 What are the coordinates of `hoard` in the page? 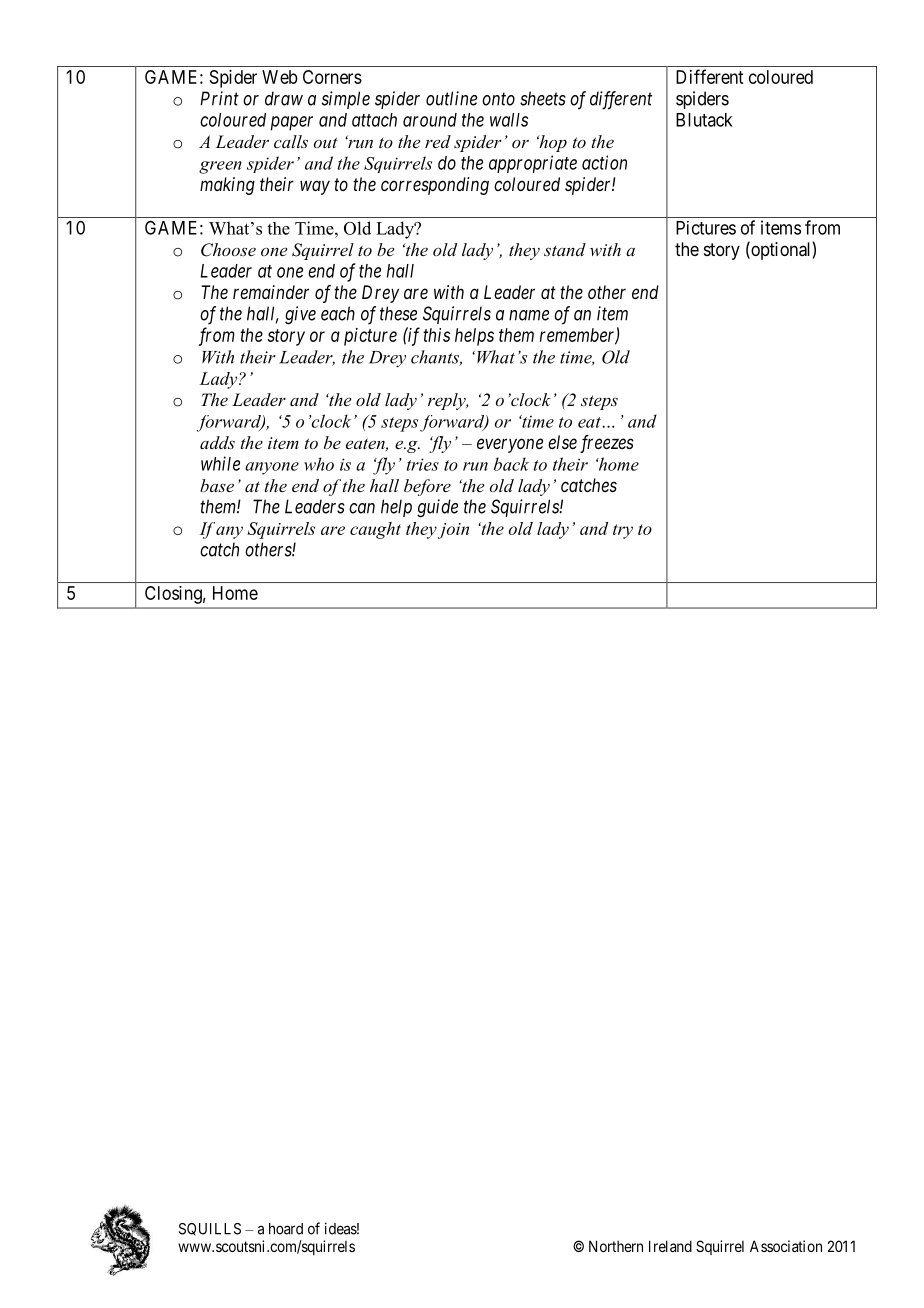 It's located at (286, 1229).
